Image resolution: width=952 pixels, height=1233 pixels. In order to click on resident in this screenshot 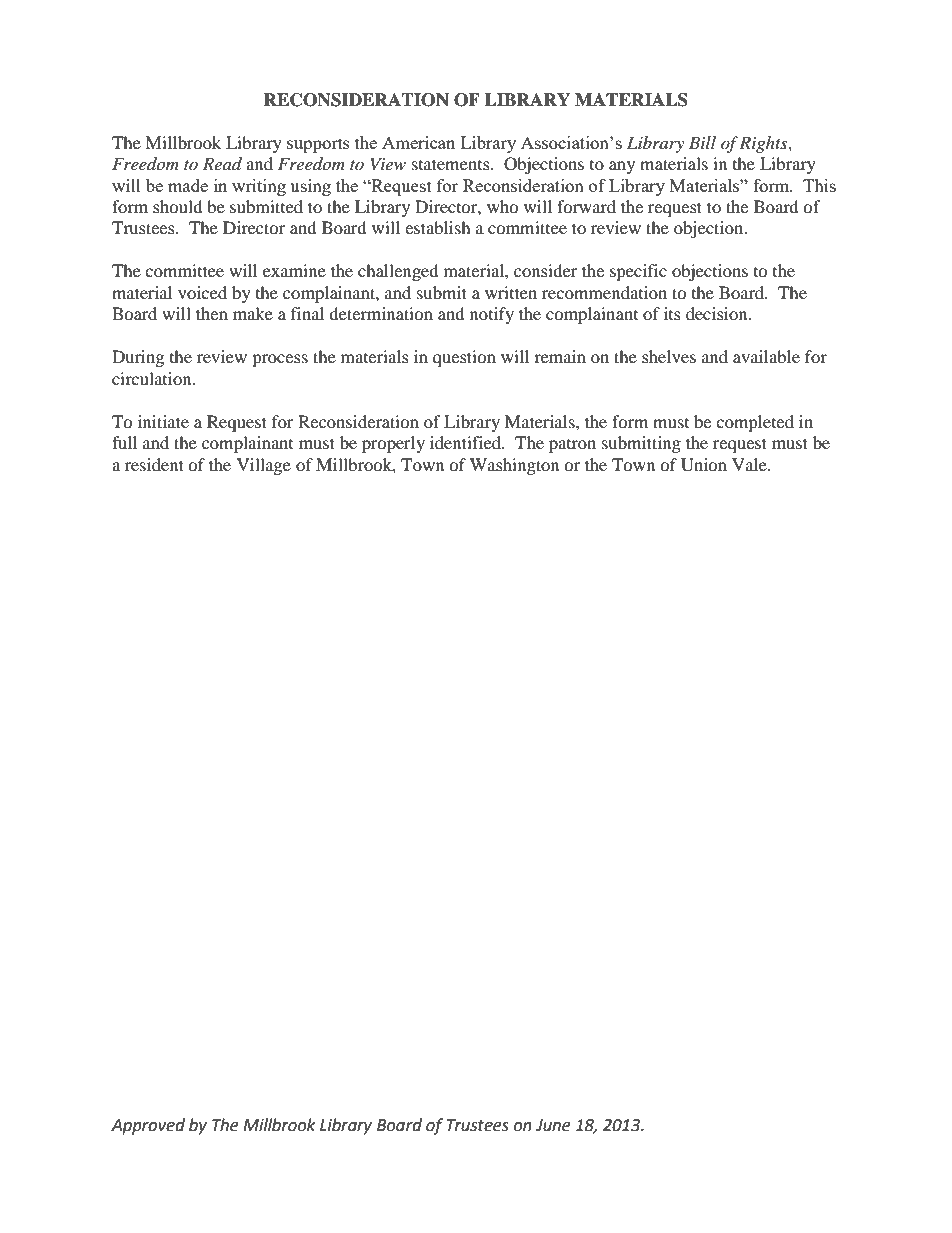, I will do `click(154, 464)`.
